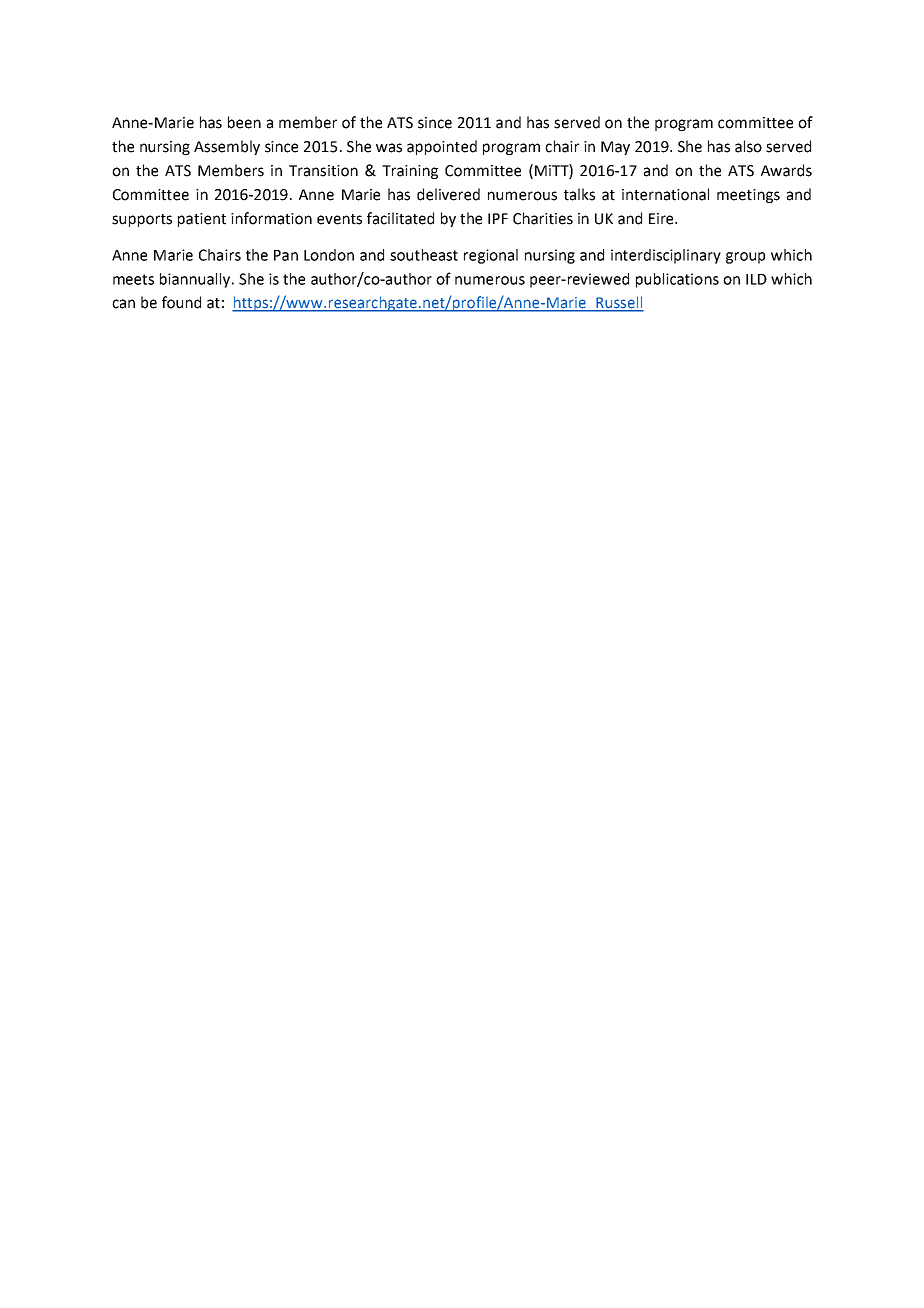 This screenshot has width=924, height=1308. I want to click on facilitated, so click(400, 218).
